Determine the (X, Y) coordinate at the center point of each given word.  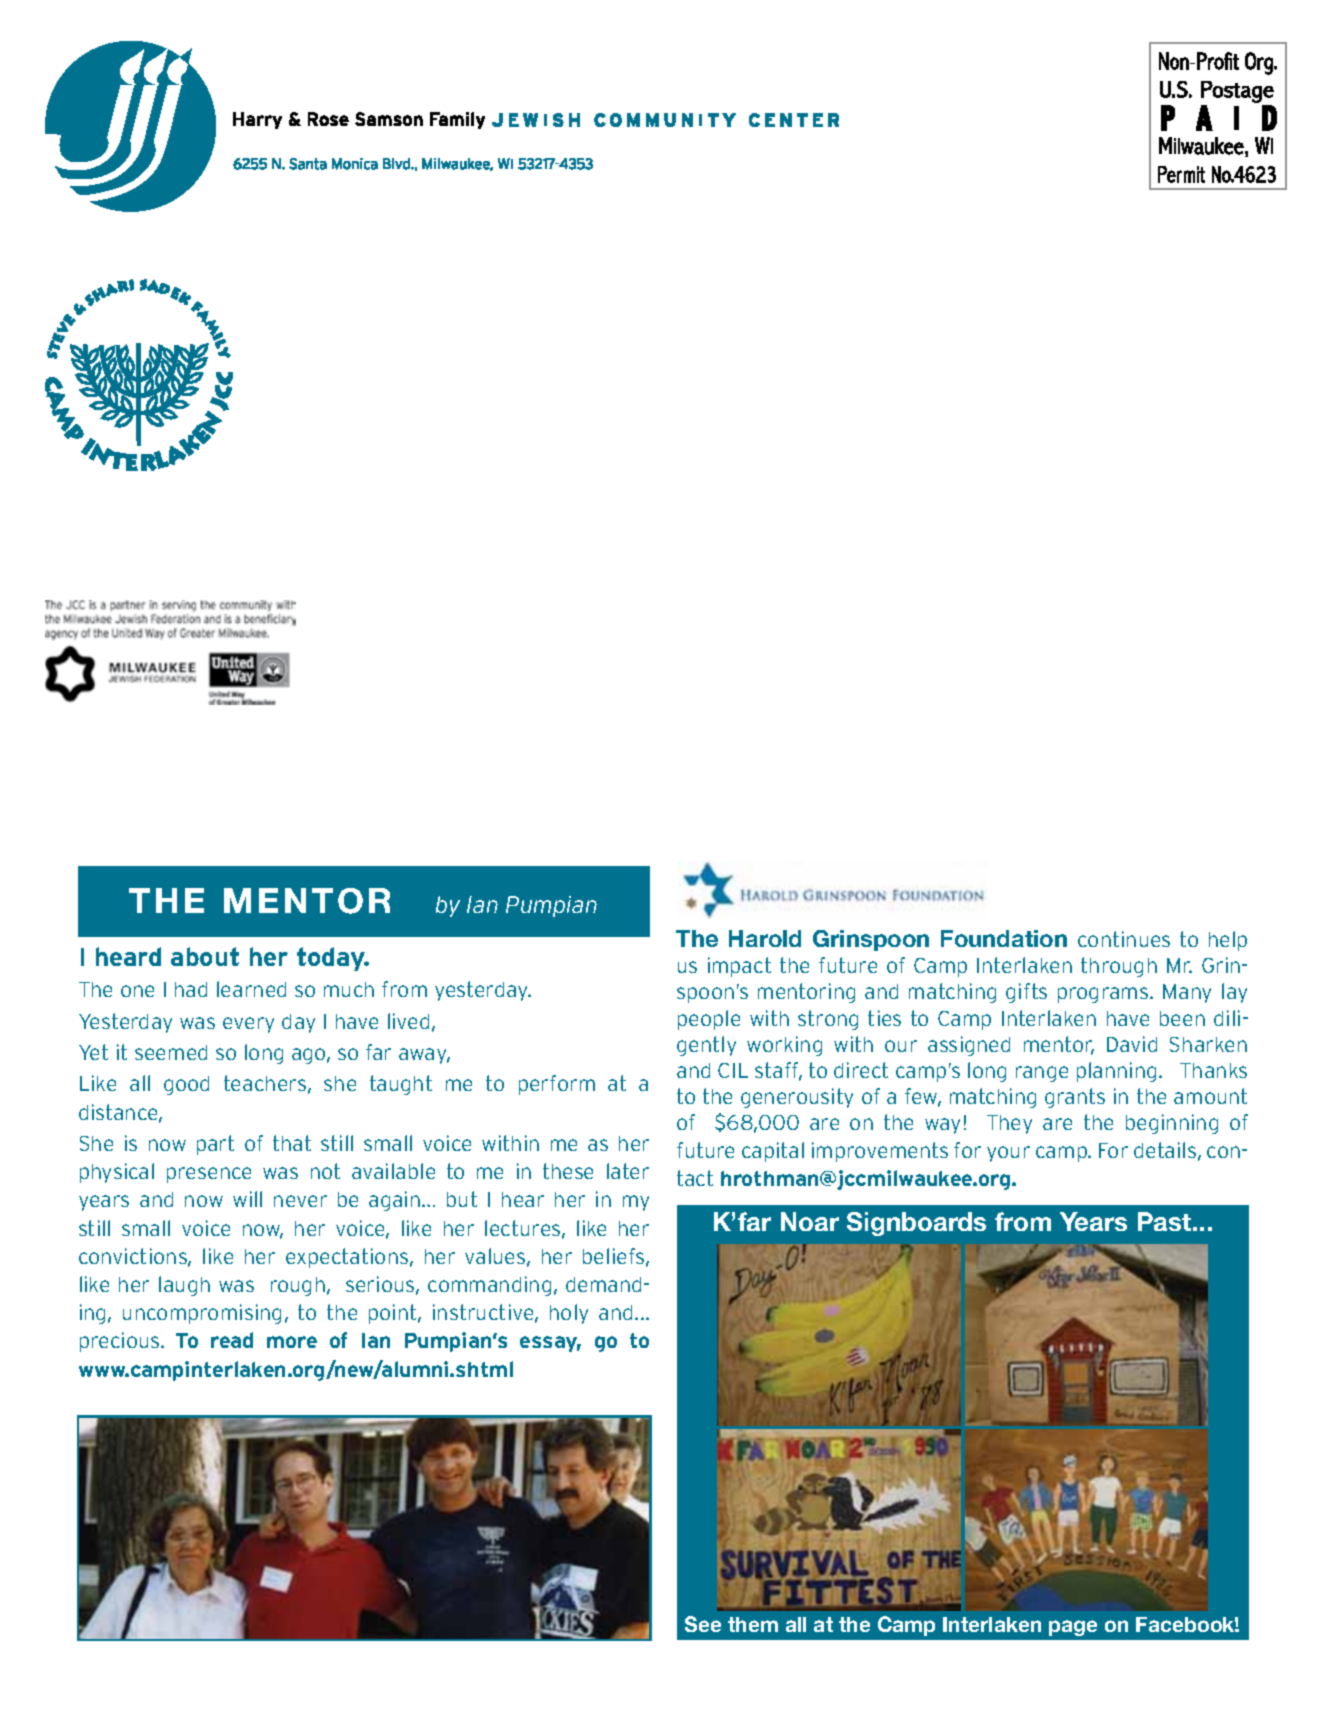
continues (1124, 939)
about (205, 956)
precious (121, 1342)
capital (773, 1152)
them (753, 1624)
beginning (1172, 1124)
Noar (810, 1221)
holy (569, 1314)
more (292, 1342)
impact (739, 967)
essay (550, 1344)
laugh (184, 1286)
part (215, 1145)
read (232, 1340)
